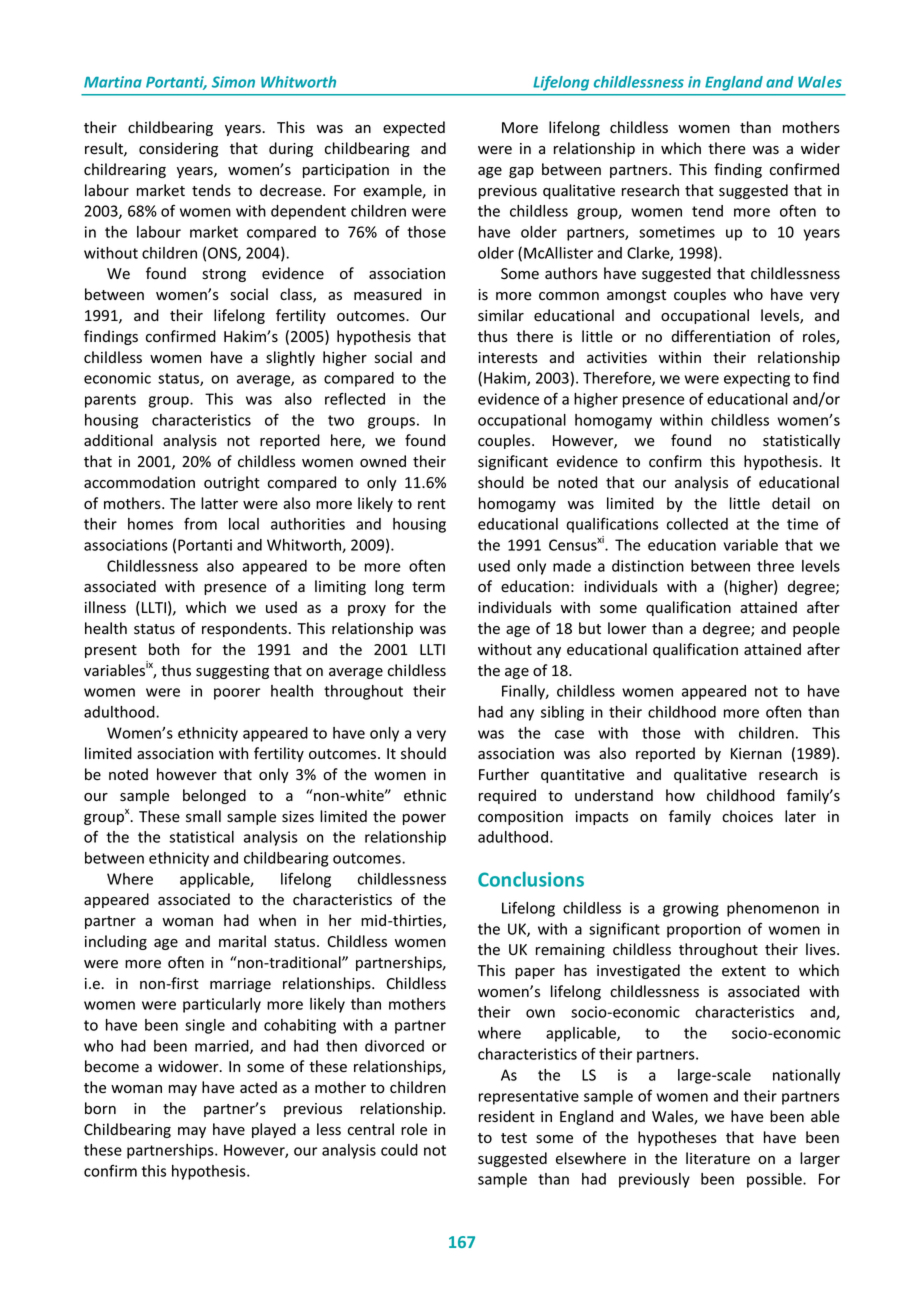 This document has width=924, height=1308. I want to click on expecting, so click(757, 379).
